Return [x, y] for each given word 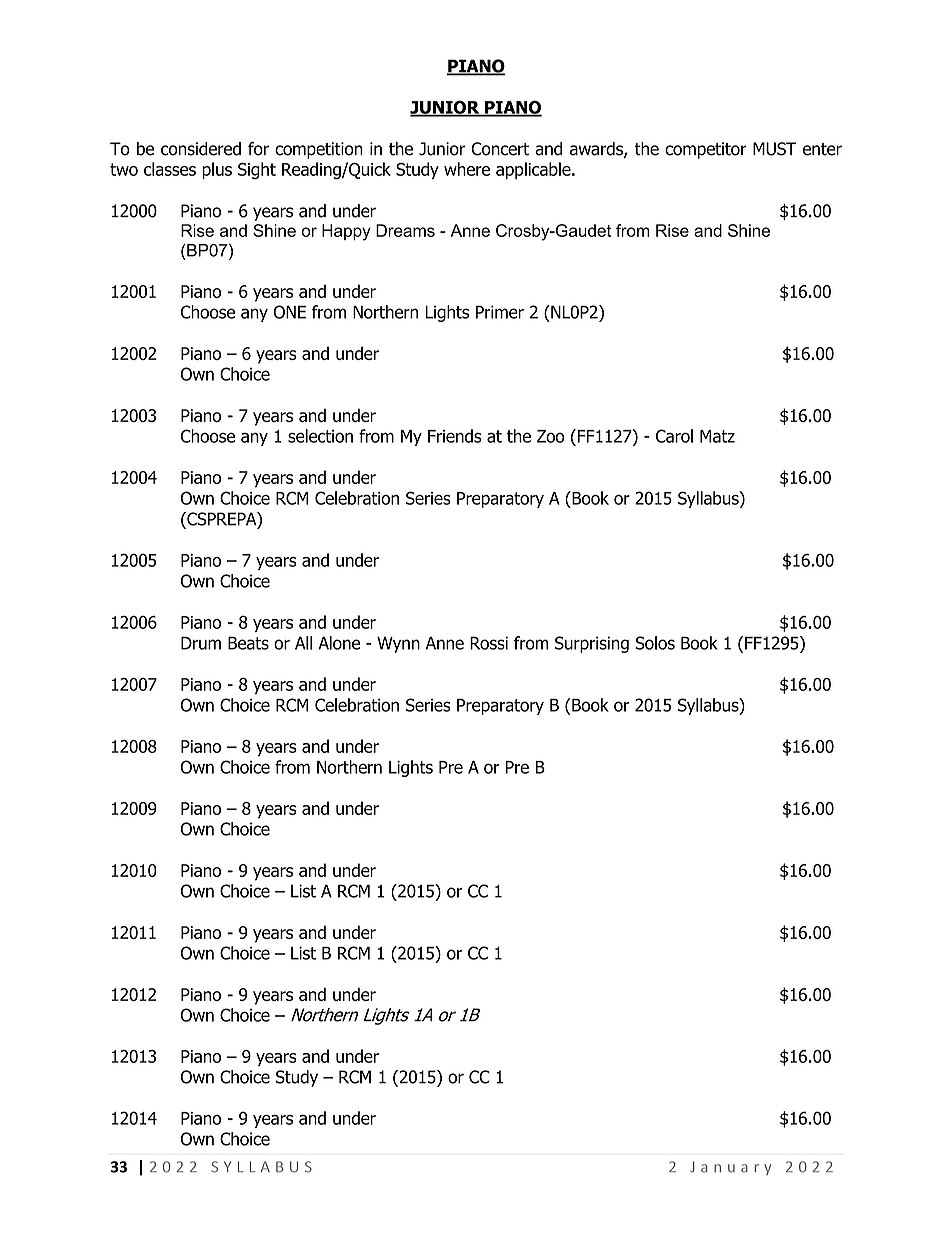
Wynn [398, 644]
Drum [201, 643]
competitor [705, 150]
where [467, 169]
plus [217, 170]
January [730, 1168]
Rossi [489, 643]
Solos [655, 643]
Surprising [592, 644]
